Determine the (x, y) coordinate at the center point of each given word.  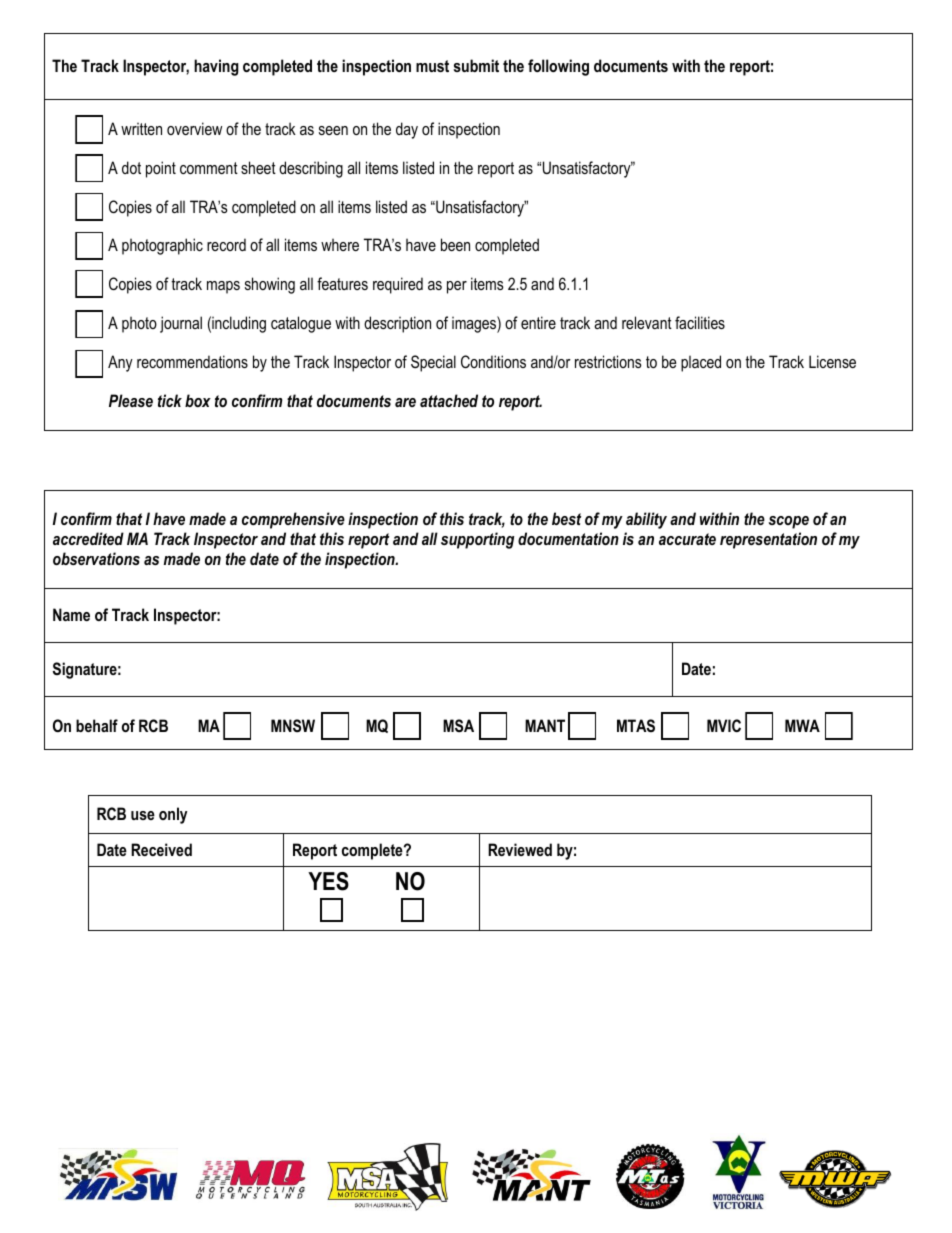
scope (789, 522)
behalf (97, 725)
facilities (700, 322)
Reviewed (520, 849)
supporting (477, 540)
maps (223, 287)
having (216, 67)
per (457, 287)
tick (170, 400)
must (432, 66)
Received (161, 849)
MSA (458, 726)
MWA (802, 725)
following (558, 67)
